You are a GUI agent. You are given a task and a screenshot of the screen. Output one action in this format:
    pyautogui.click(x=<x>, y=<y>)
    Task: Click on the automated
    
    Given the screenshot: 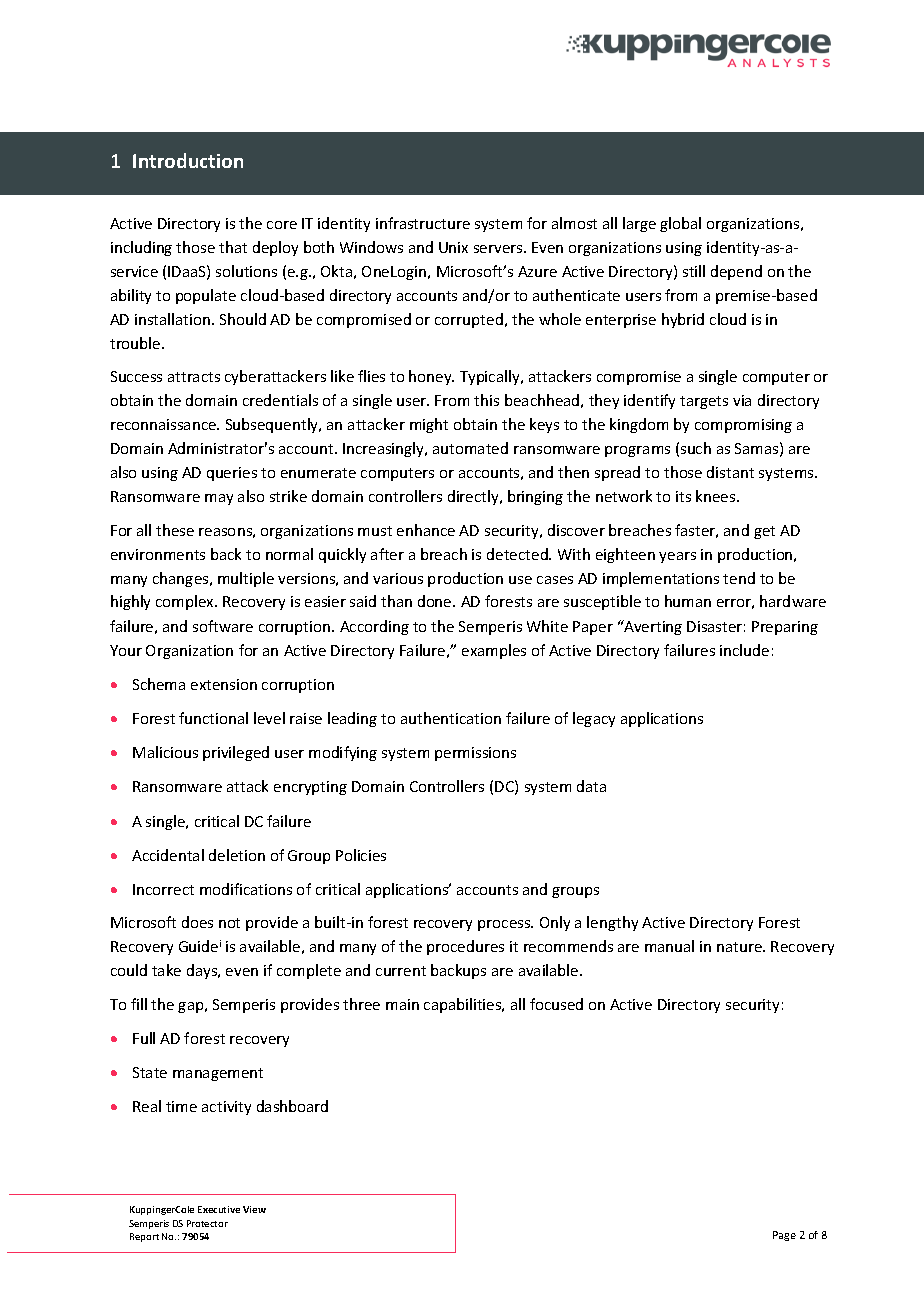 What is the action you would take?
    pyautogui.click(x=470, y=448)
